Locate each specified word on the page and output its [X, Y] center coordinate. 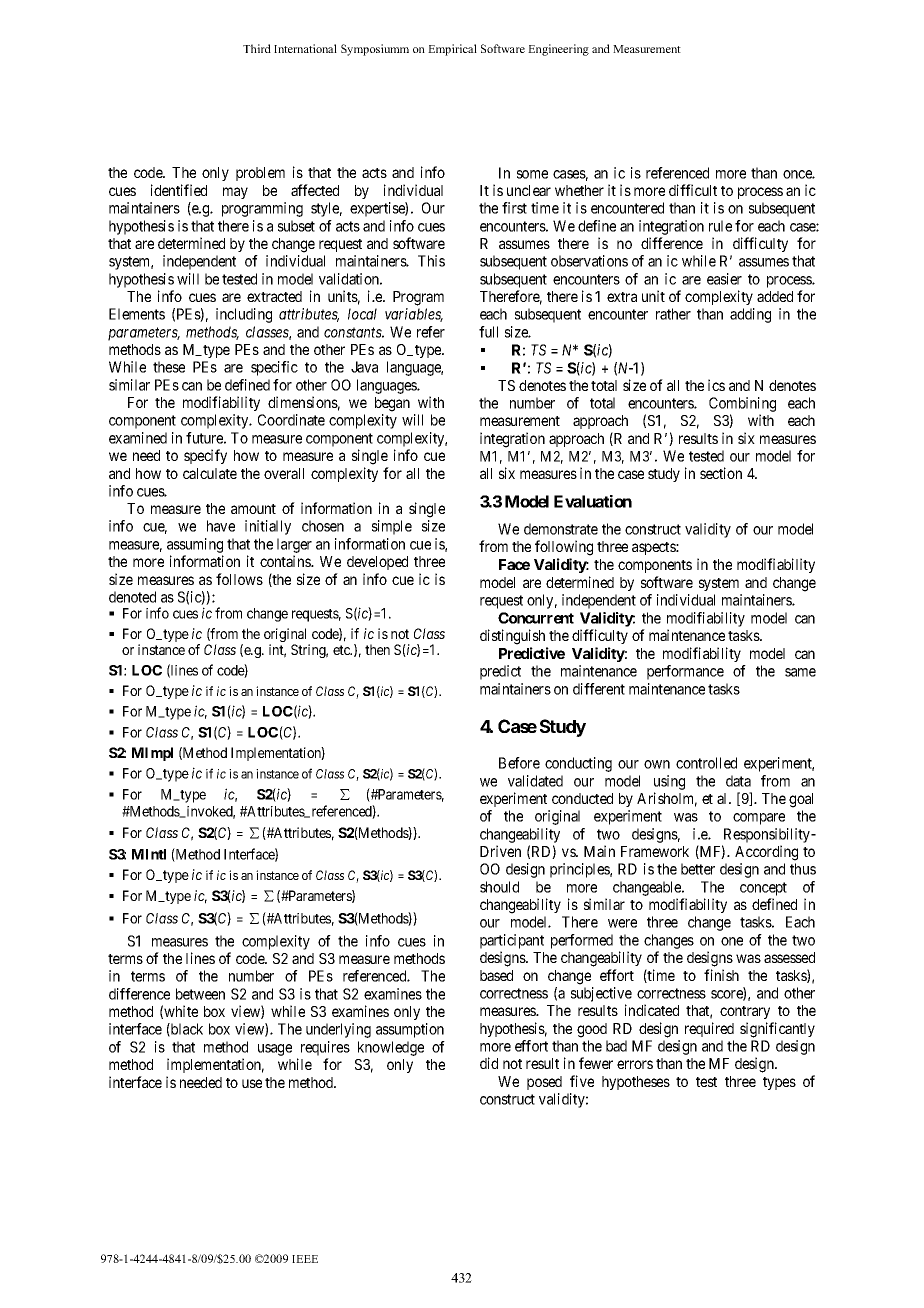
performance [685, 672]
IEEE [305, 1259]
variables [414, 315]
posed [544, 1083]
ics [716, 385]
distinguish [512, 637]
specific [274, 368]
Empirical [452, 50]
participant [512, 941]
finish [721, 975]
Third [257, 48]
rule [720, 226]
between [200, 994]
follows [239, 579]
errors [635, 1064]
